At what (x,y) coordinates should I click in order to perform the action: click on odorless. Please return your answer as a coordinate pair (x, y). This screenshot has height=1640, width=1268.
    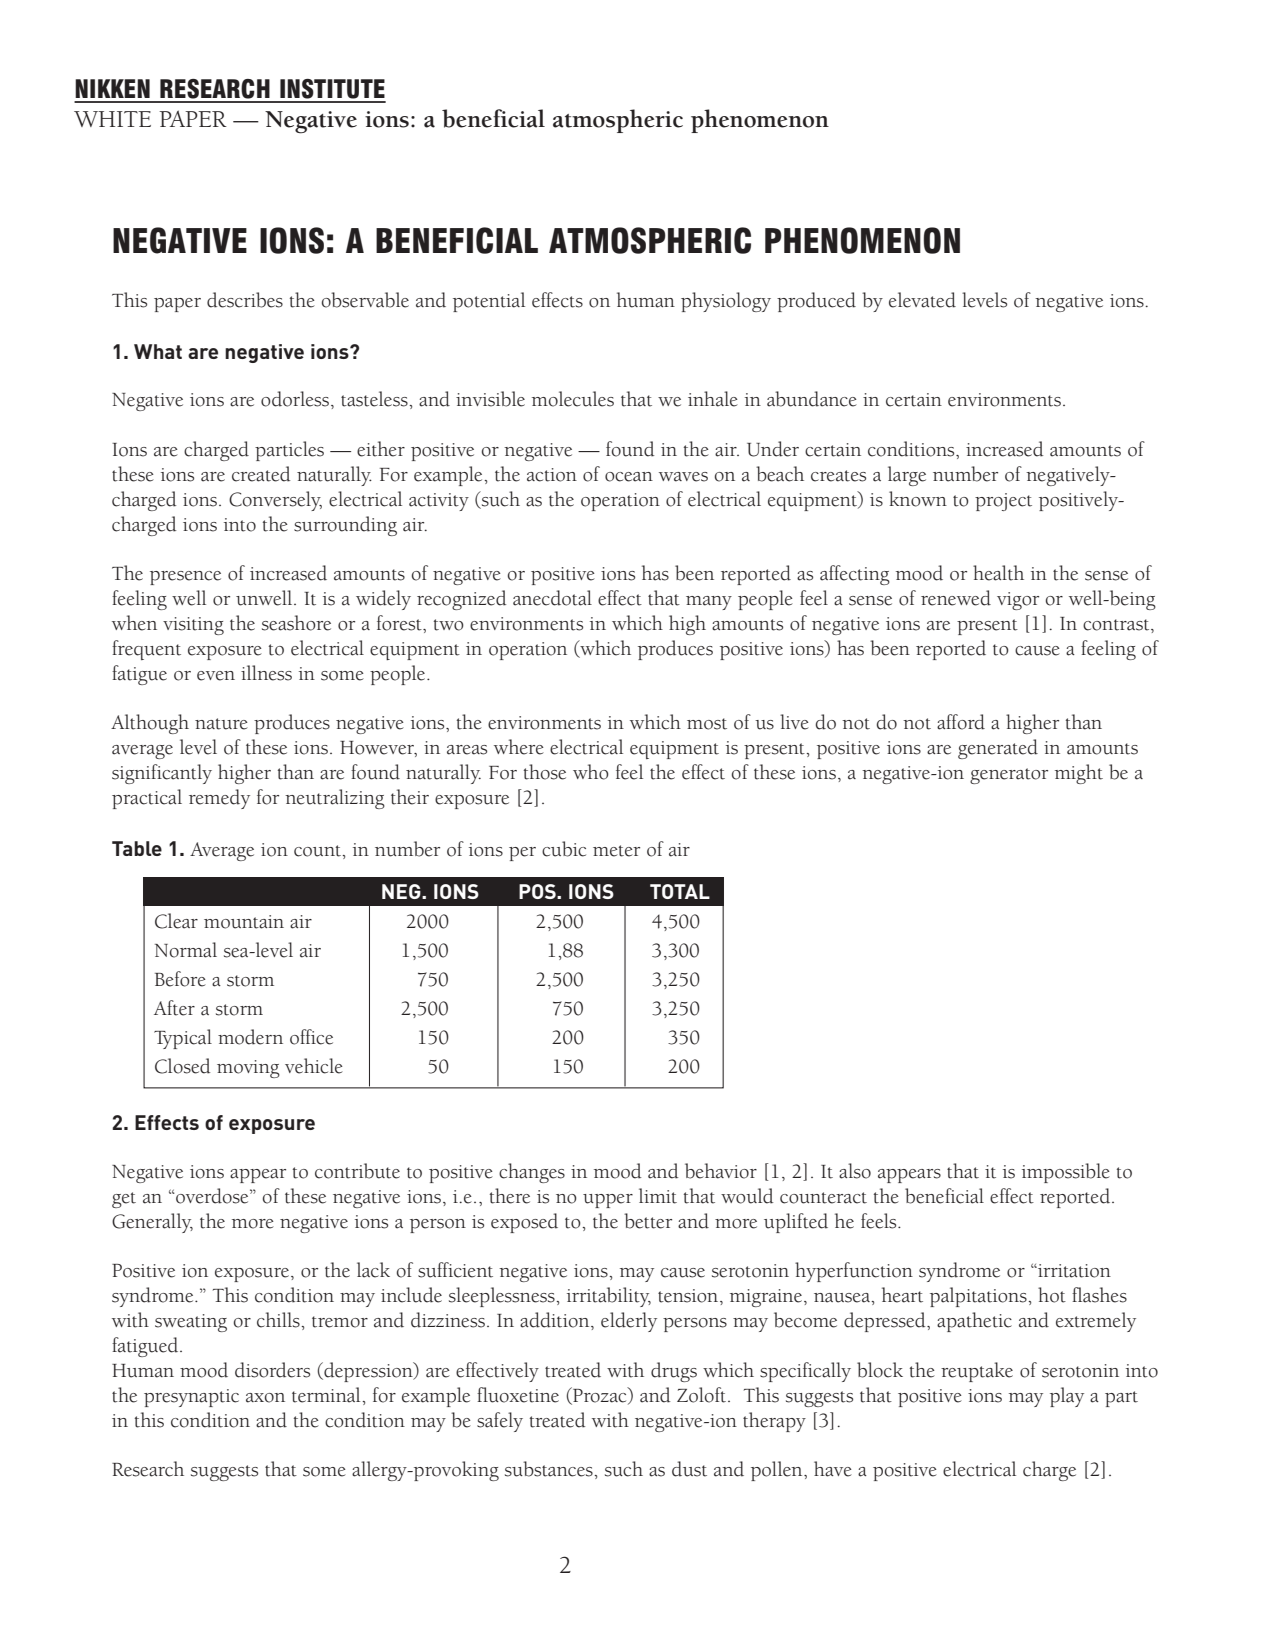
    Looking at the image, I should click on (296, 399).
